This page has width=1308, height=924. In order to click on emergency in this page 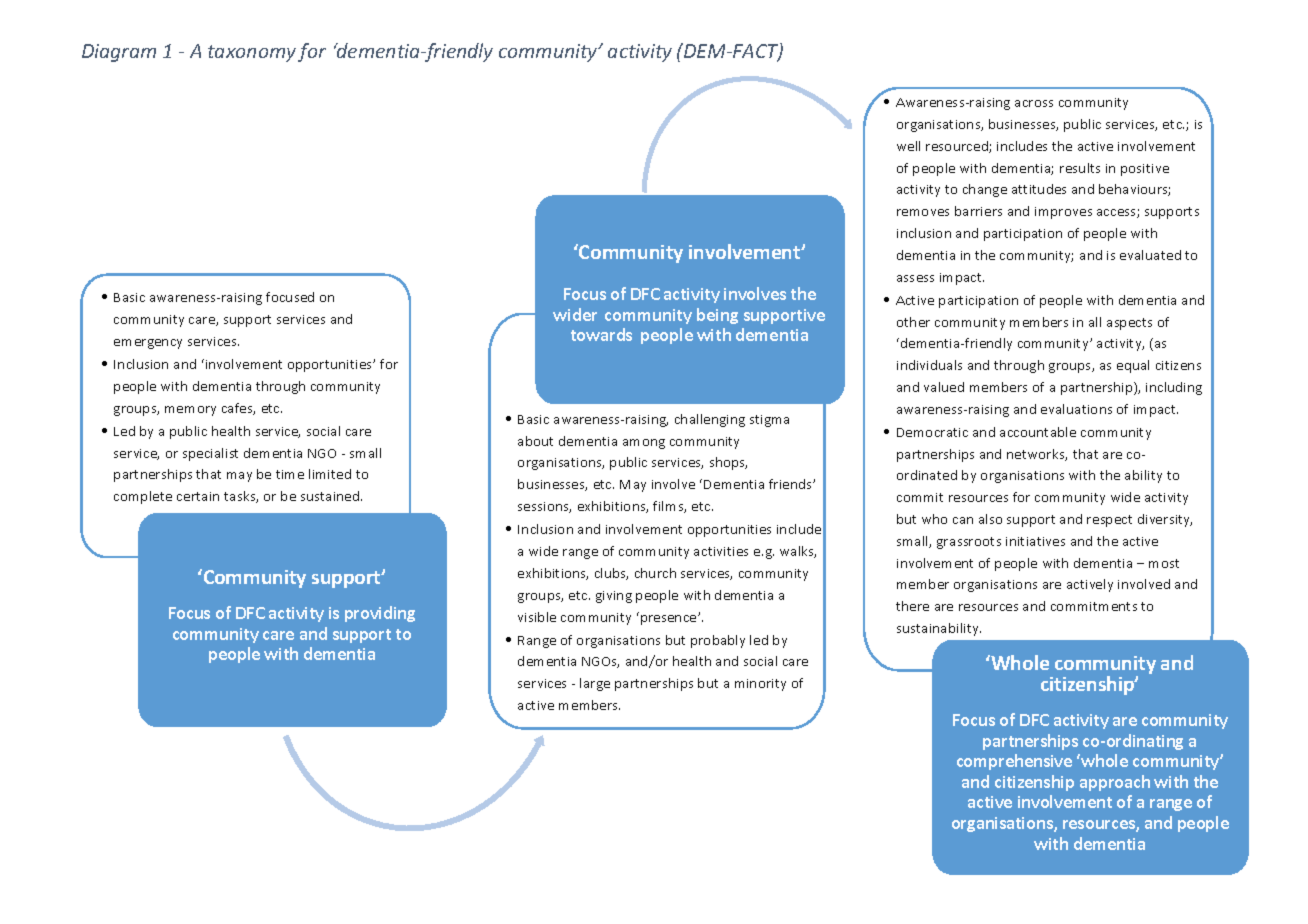, I will do `click(148, 344)`.
